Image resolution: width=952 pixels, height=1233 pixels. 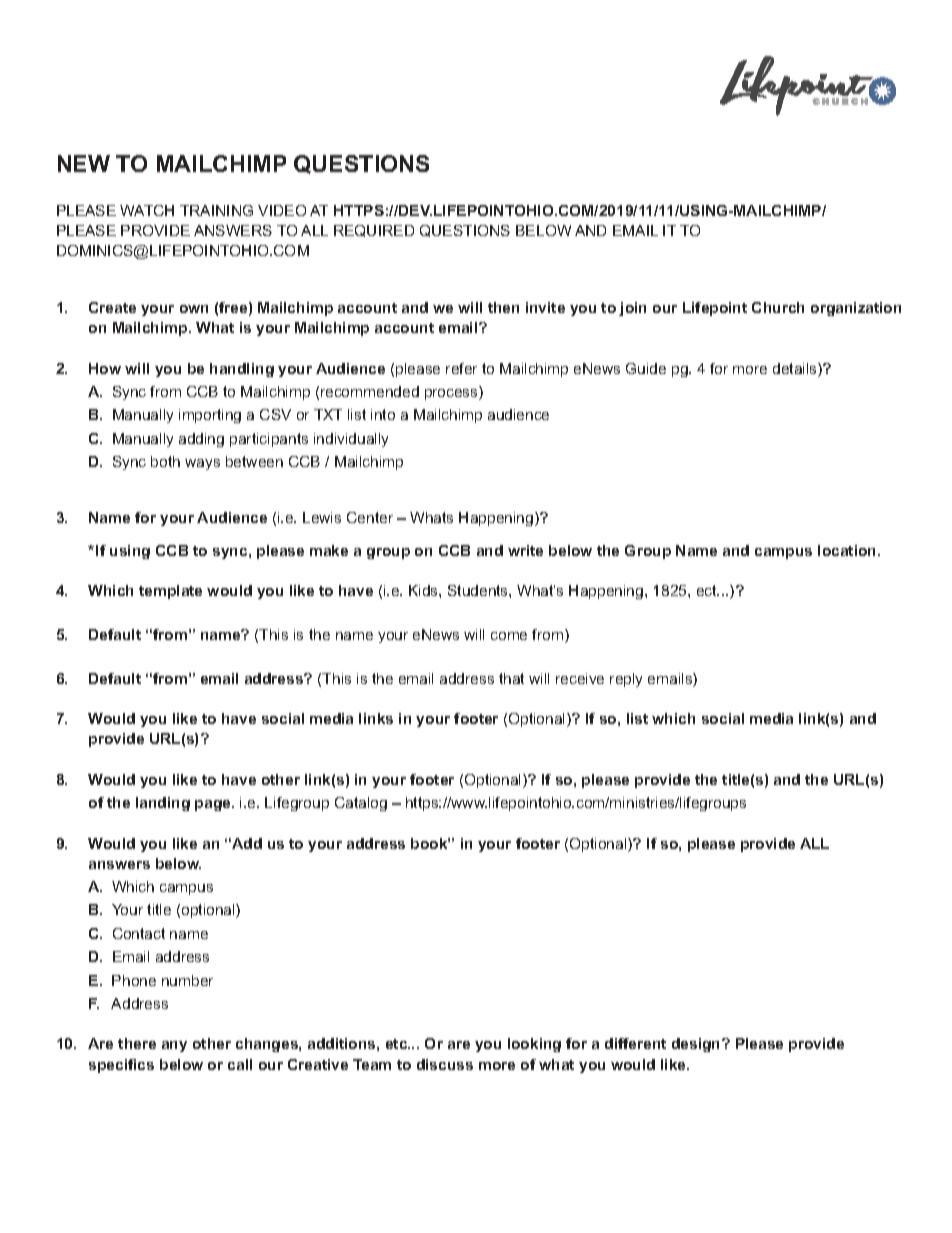 What do you see at coordinates (626, 680) in the image?
I see `reply` at bounding box center [626, 680].
